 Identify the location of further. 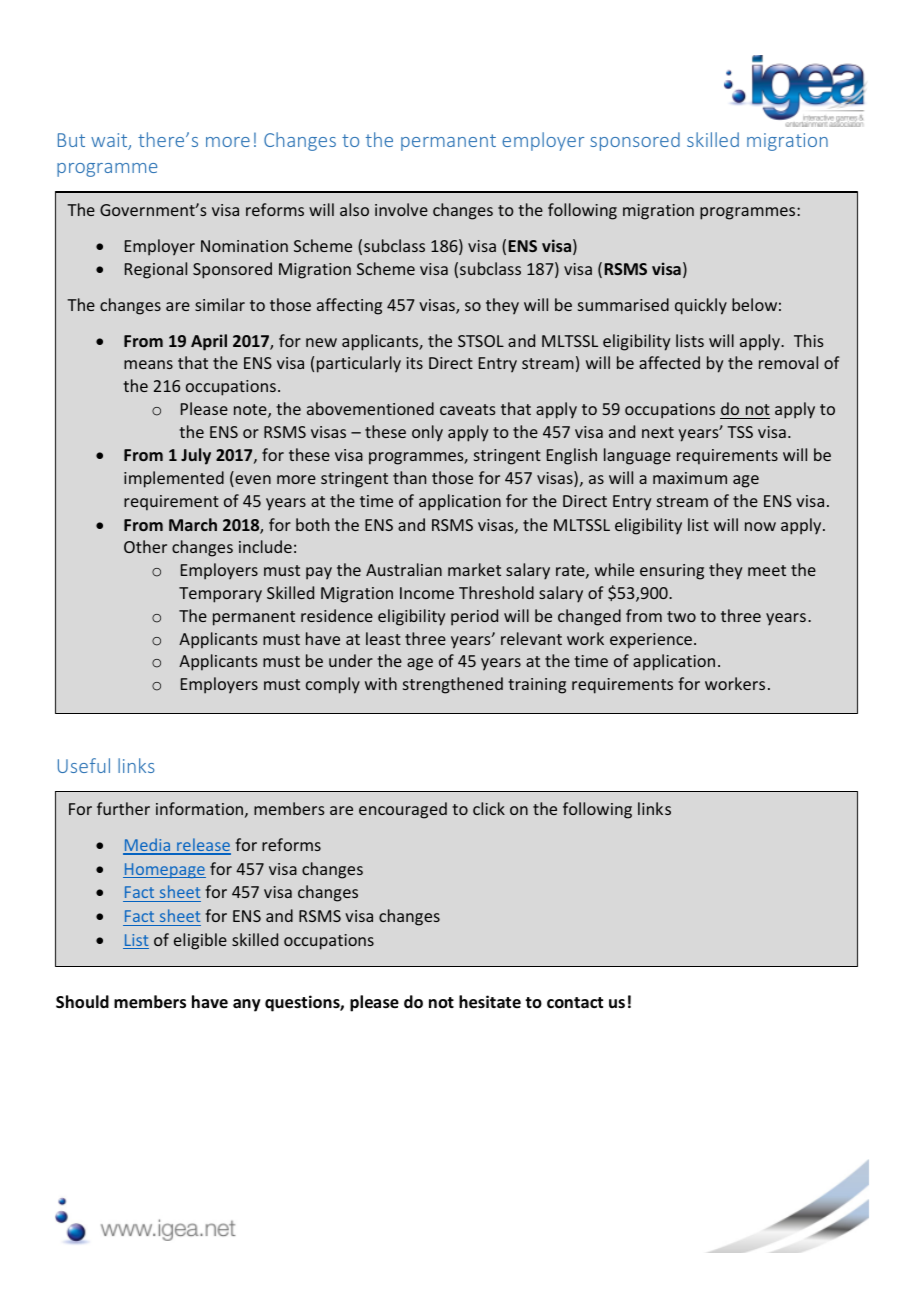
(123, 808).
